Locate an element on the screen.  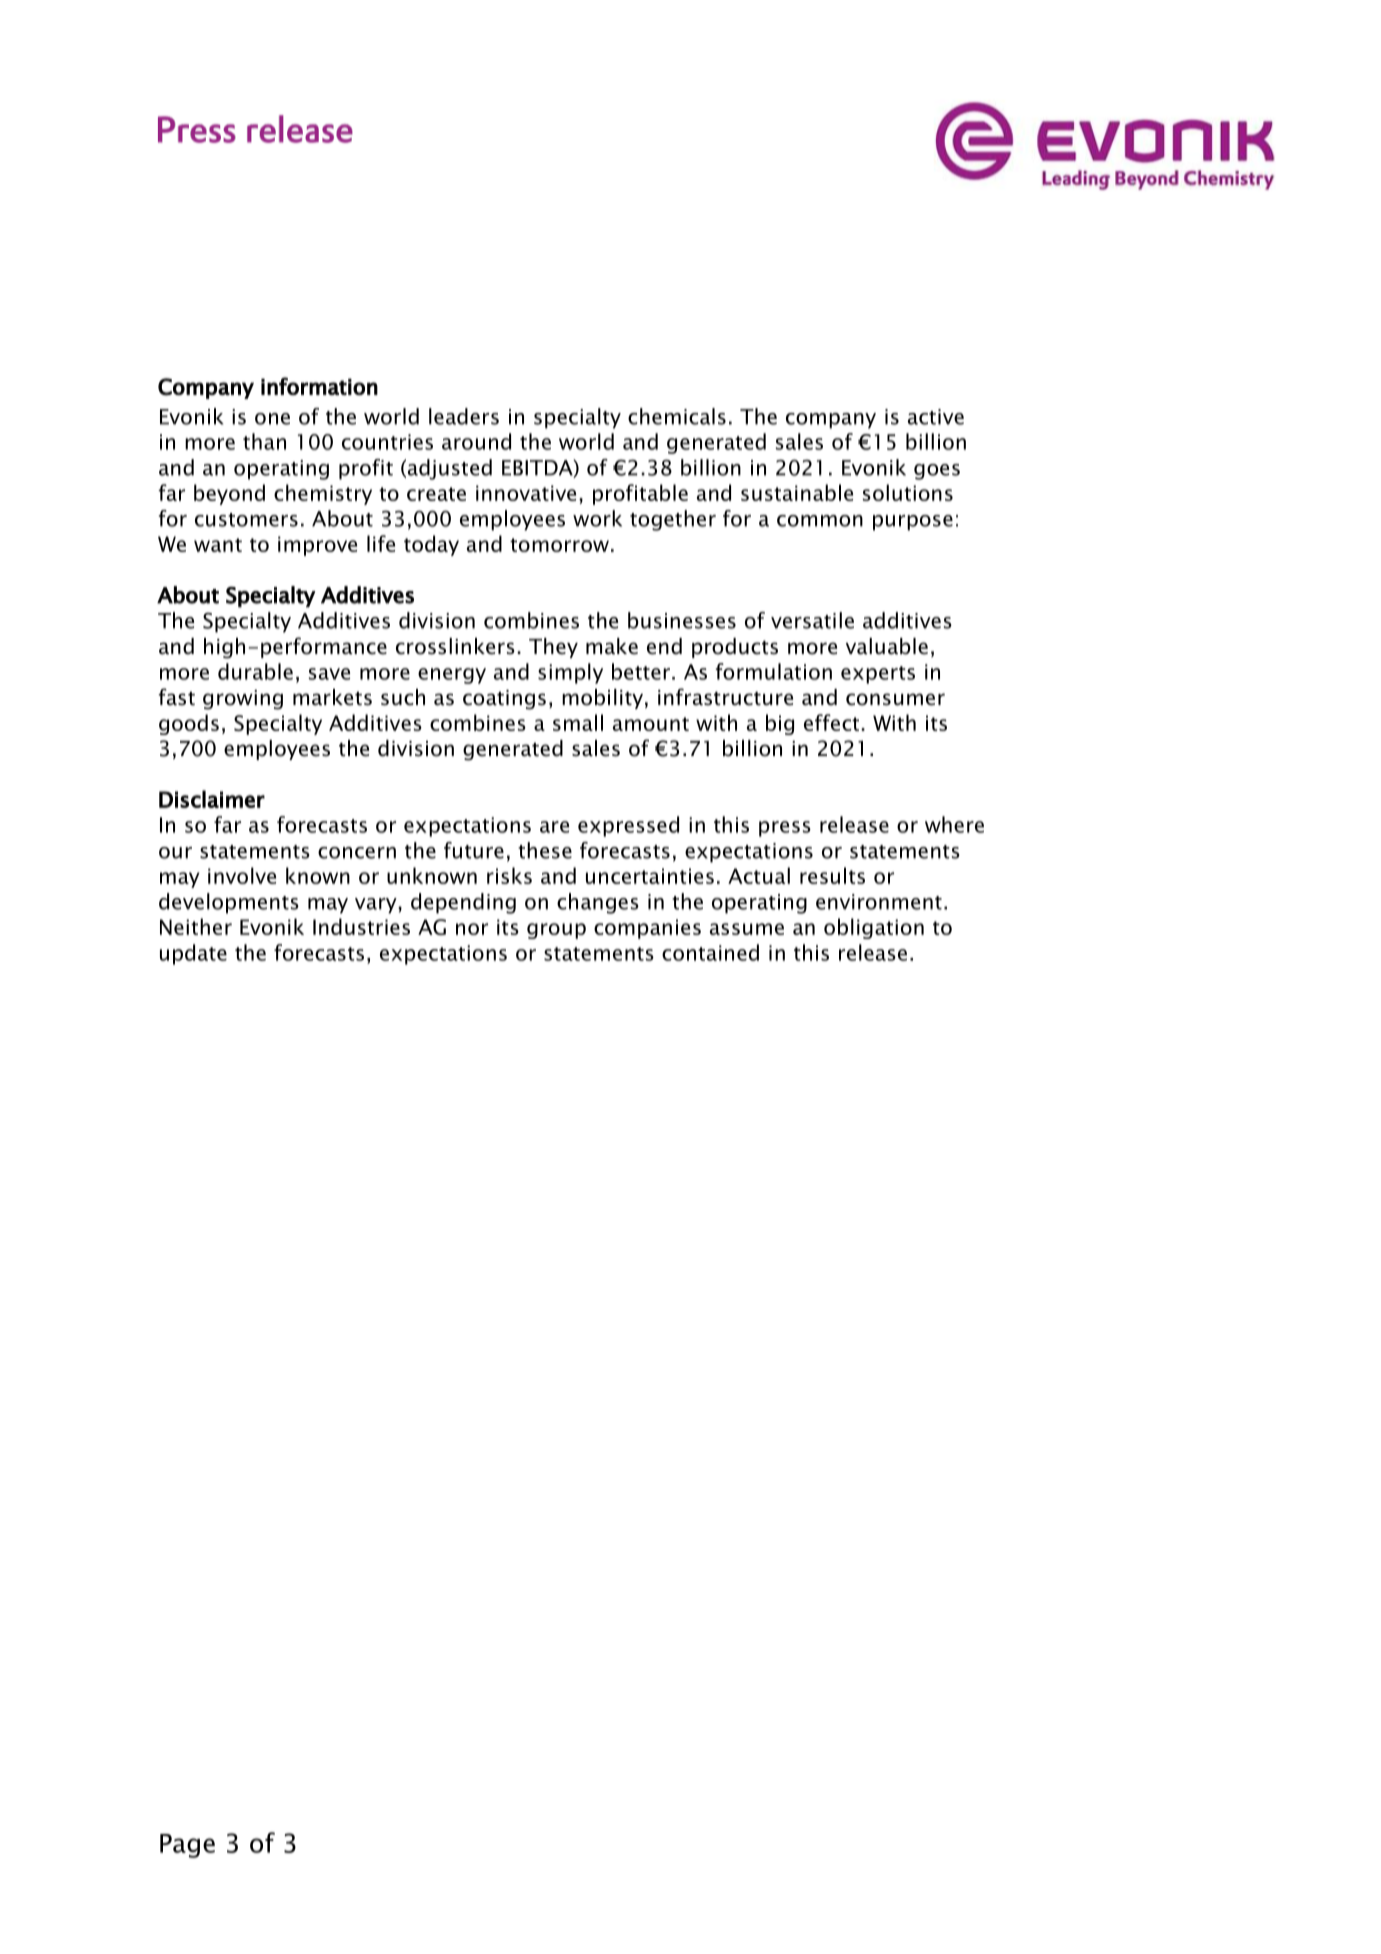
obligation is located at coordinates (874, 928).
